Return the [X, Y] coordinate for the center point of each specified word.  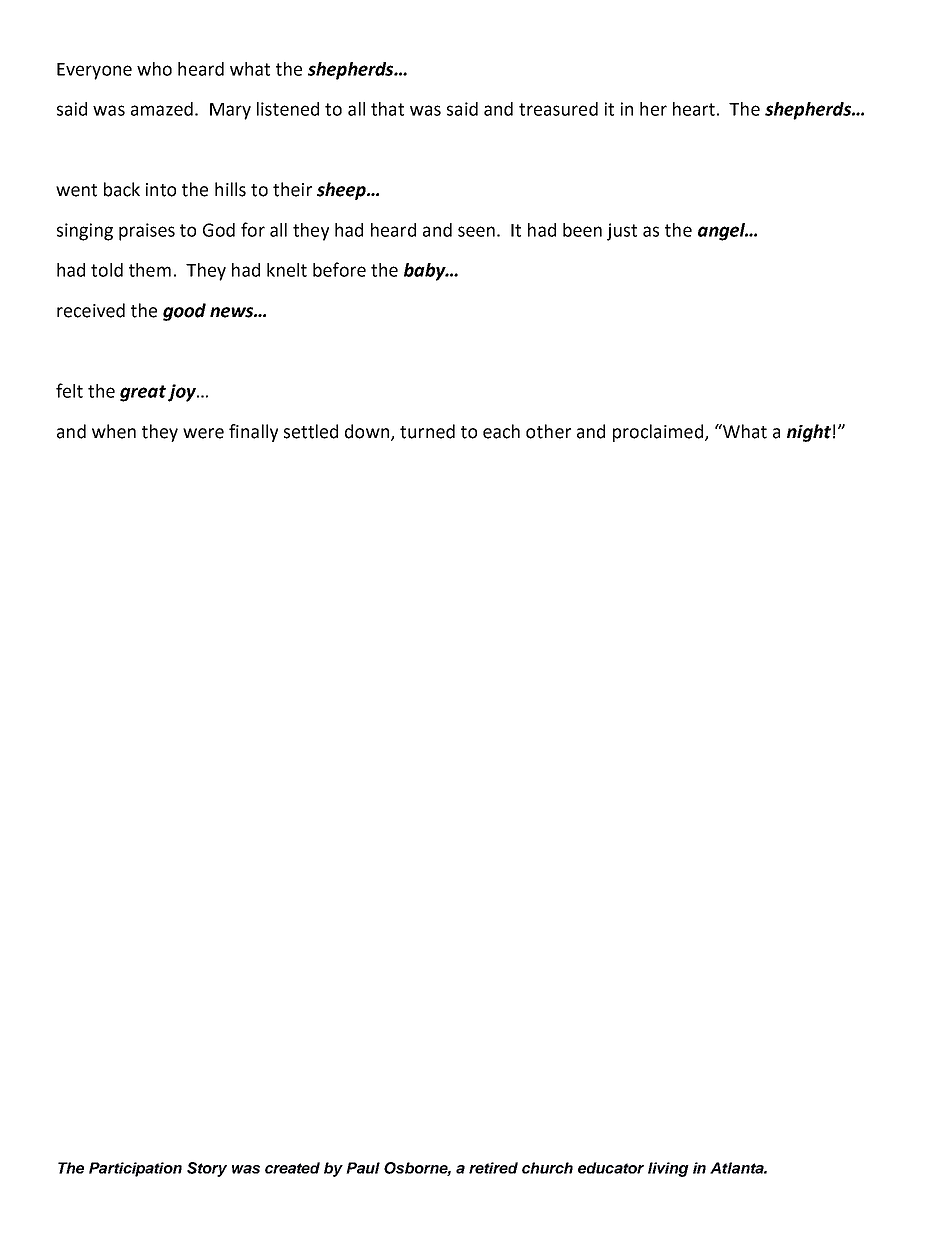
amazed [162, 109]
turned [427, 431]
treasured [558, 109]
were [203, 433]
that [387, 109]
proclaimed [659, 433]
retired [493, 1168]
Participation [135, 1169]
